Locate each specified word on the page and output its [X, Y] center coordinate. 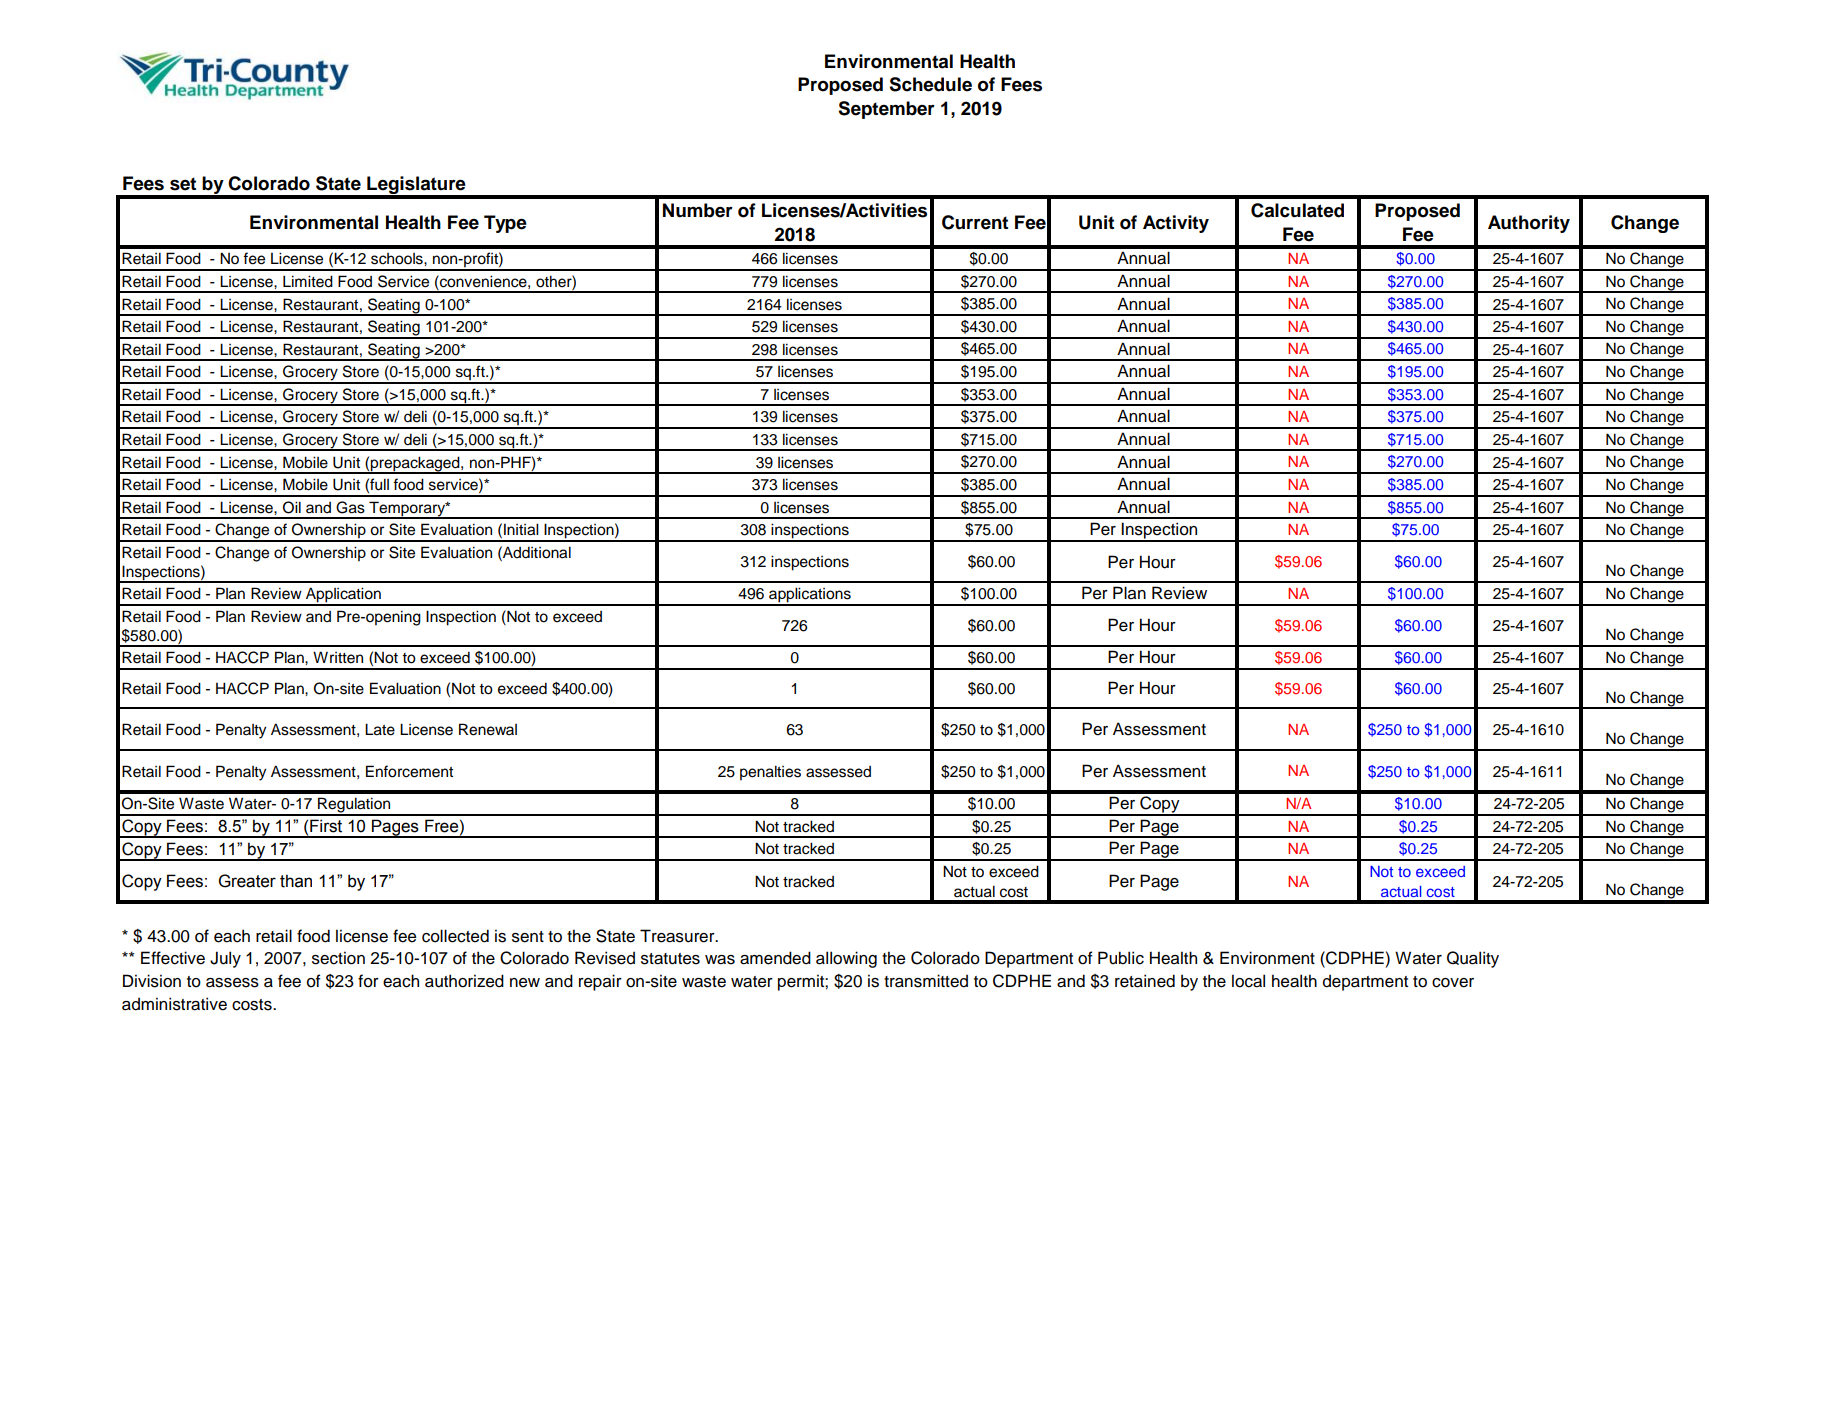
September [886, 110]
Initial [521, 529]
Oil [292, 507]
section [338, 958]
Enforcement [409, 771]
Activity [1176, 224]
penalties [770, 773]
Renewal [488, 729]
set [183, 184]
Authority [1529, 224]
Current [975, 222]
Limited [308, 281]
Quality [1473, 959]
